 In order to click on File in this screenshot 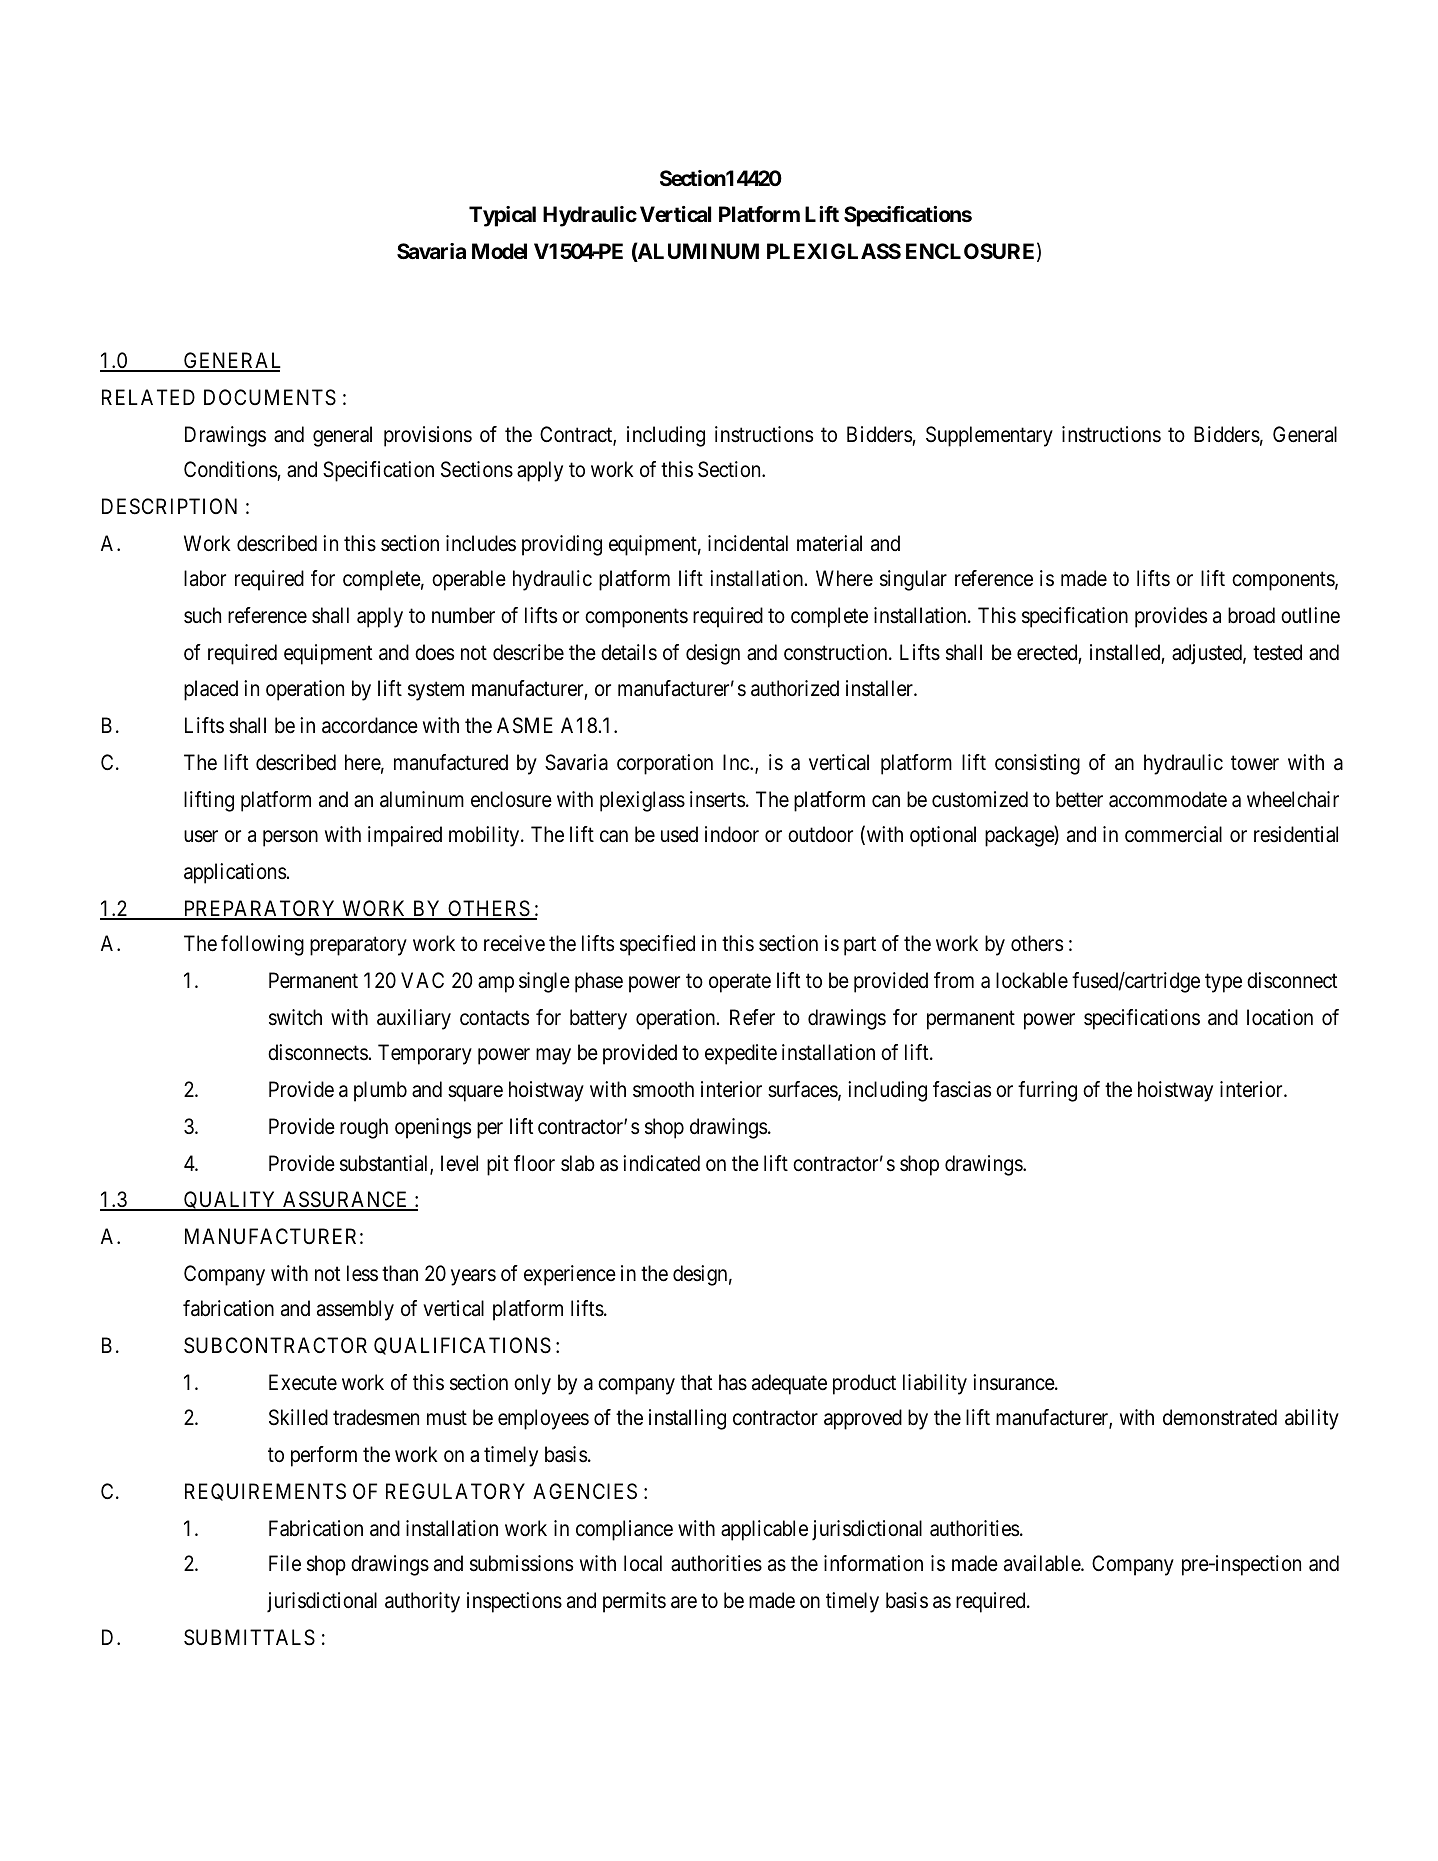, I will do `click(285, 1563)`.
